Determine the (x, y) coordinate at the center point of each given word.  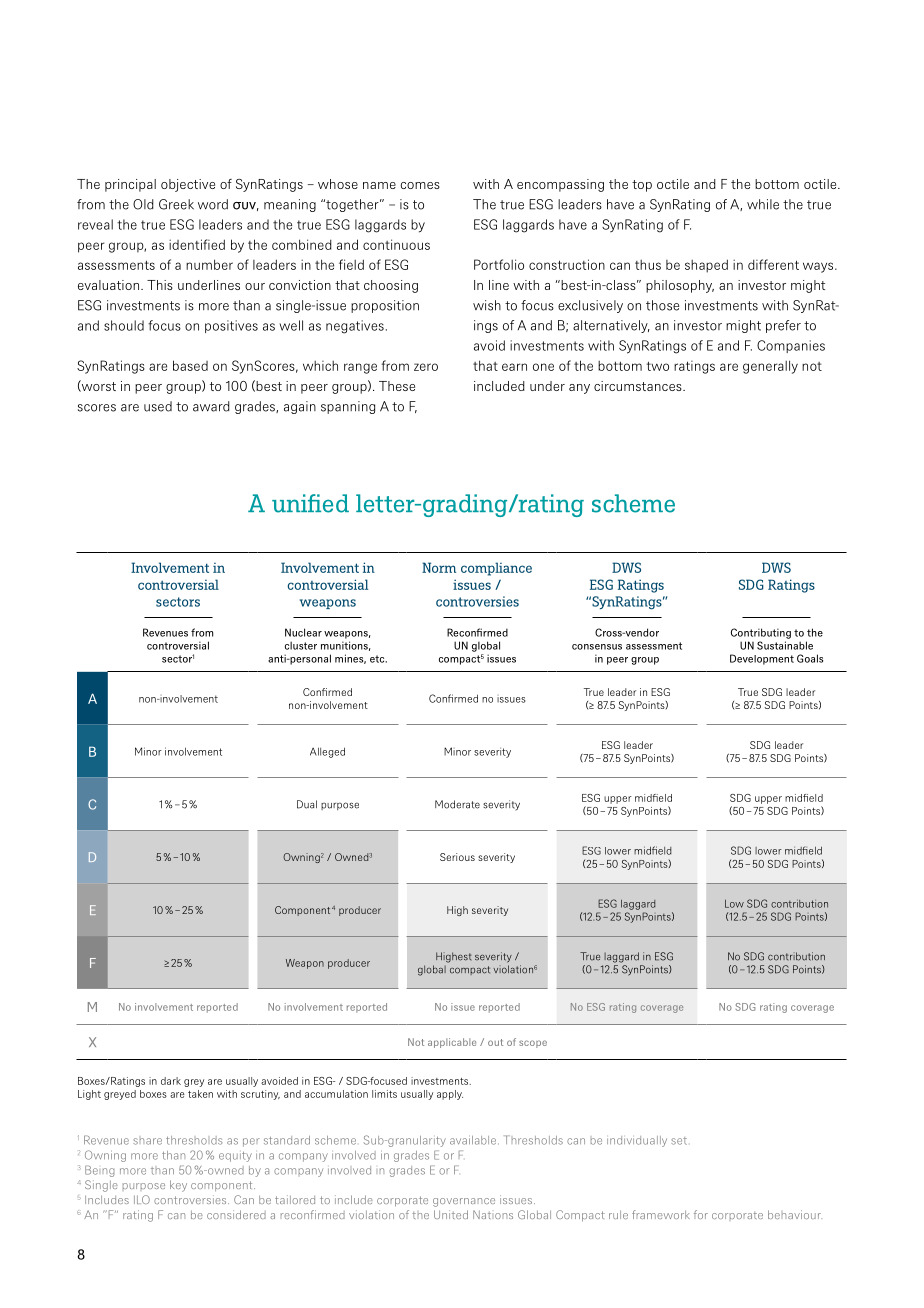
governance (464, 1202)
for (701, 1214)
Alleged (327, 752)
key (178, 1186)
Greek (176, 204)
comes (420, 185)
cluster (301, 645)
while (763, 204)
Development (762, 659)
